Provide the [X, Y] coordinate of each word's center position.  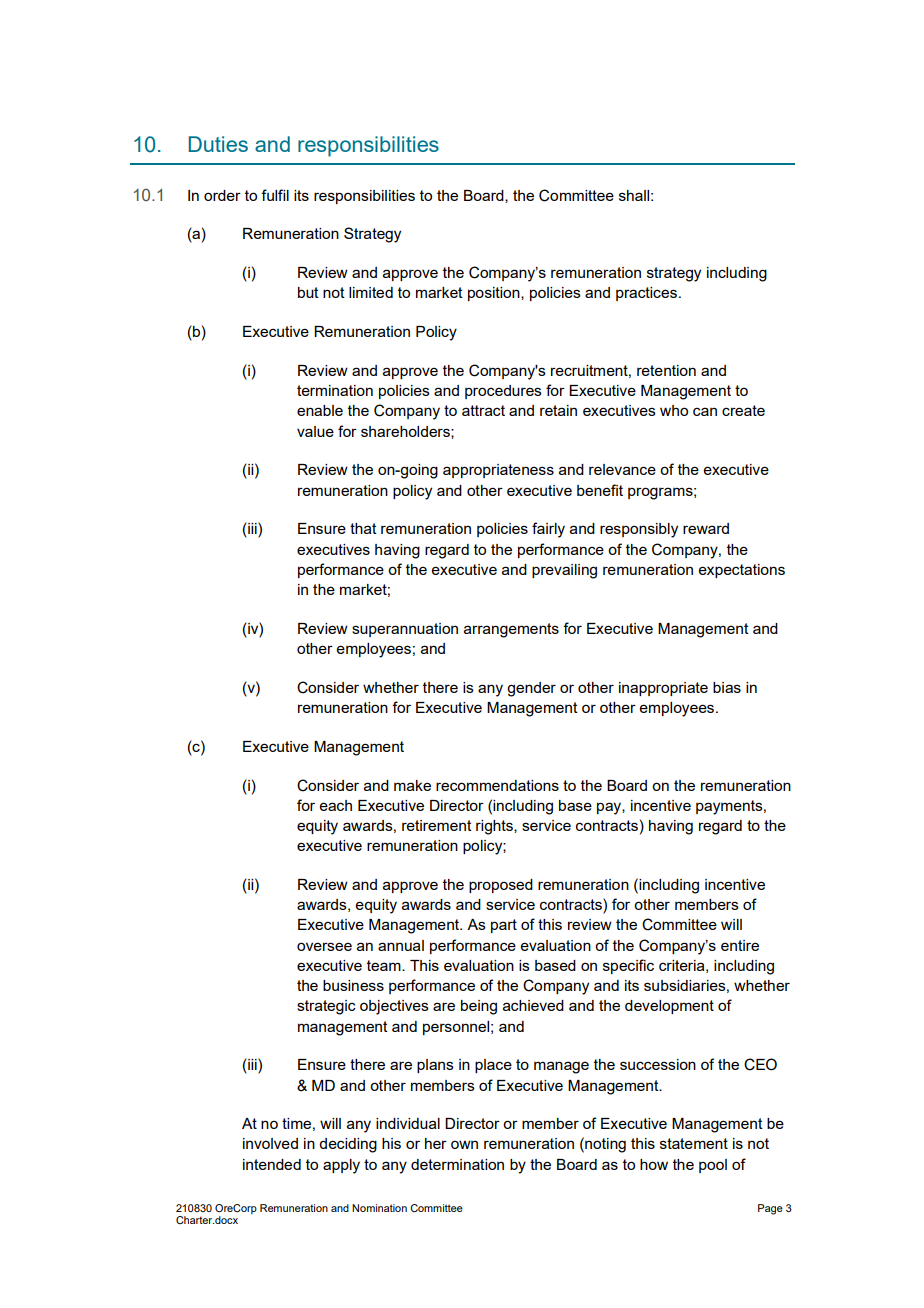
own [464, 1144]
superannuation [405, 630]
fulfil [275, 195]
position [495, 294]
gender [531, 689]
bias [727, 687]
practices [646, 294]
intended [272, 1164]
